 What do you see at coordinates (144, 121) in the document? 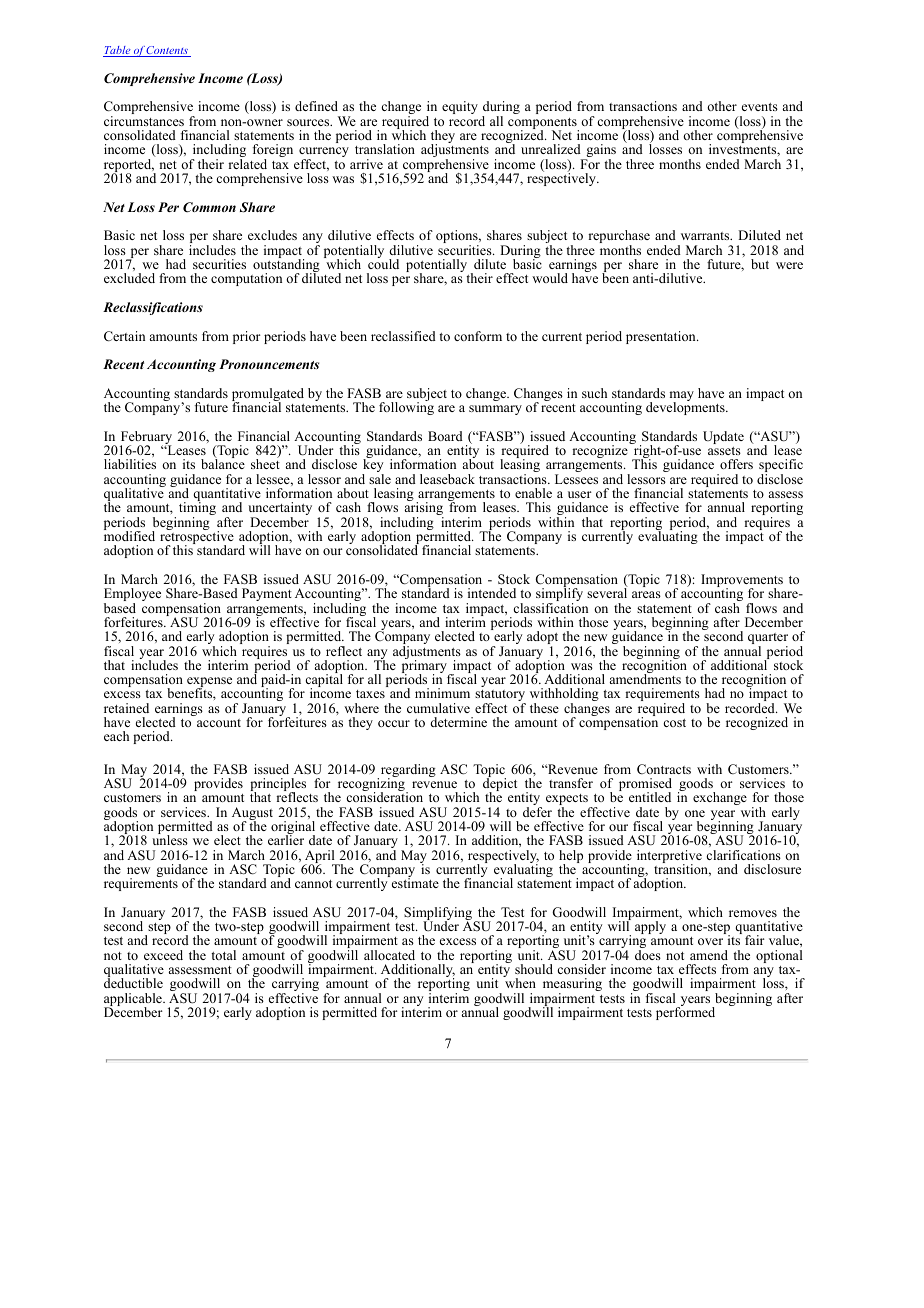
I see `circumstances` at bounding box center [144, 121].
